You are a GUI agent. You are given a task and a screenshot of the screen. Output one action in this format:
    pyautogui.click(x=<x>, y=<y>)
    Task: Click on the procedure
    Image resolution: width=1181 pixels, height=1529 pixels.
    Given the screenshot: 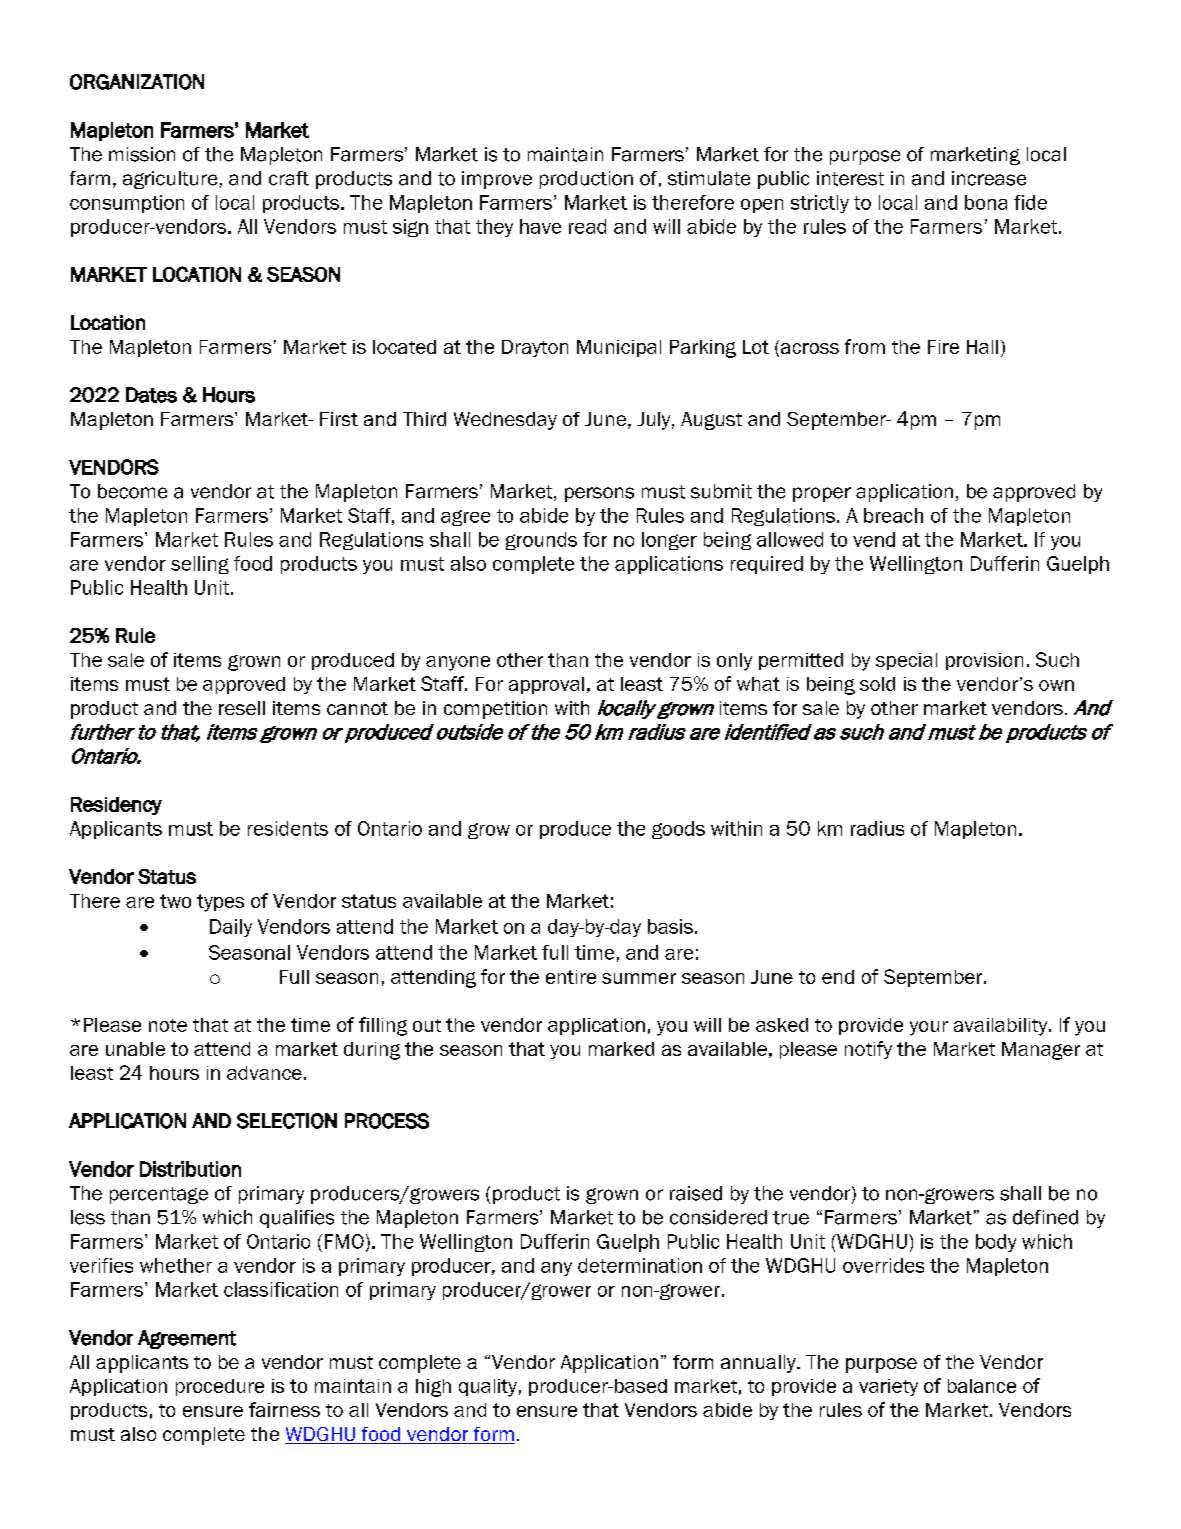 What is the action you would take?
    pyautogui.click(x=220, y=1387)
